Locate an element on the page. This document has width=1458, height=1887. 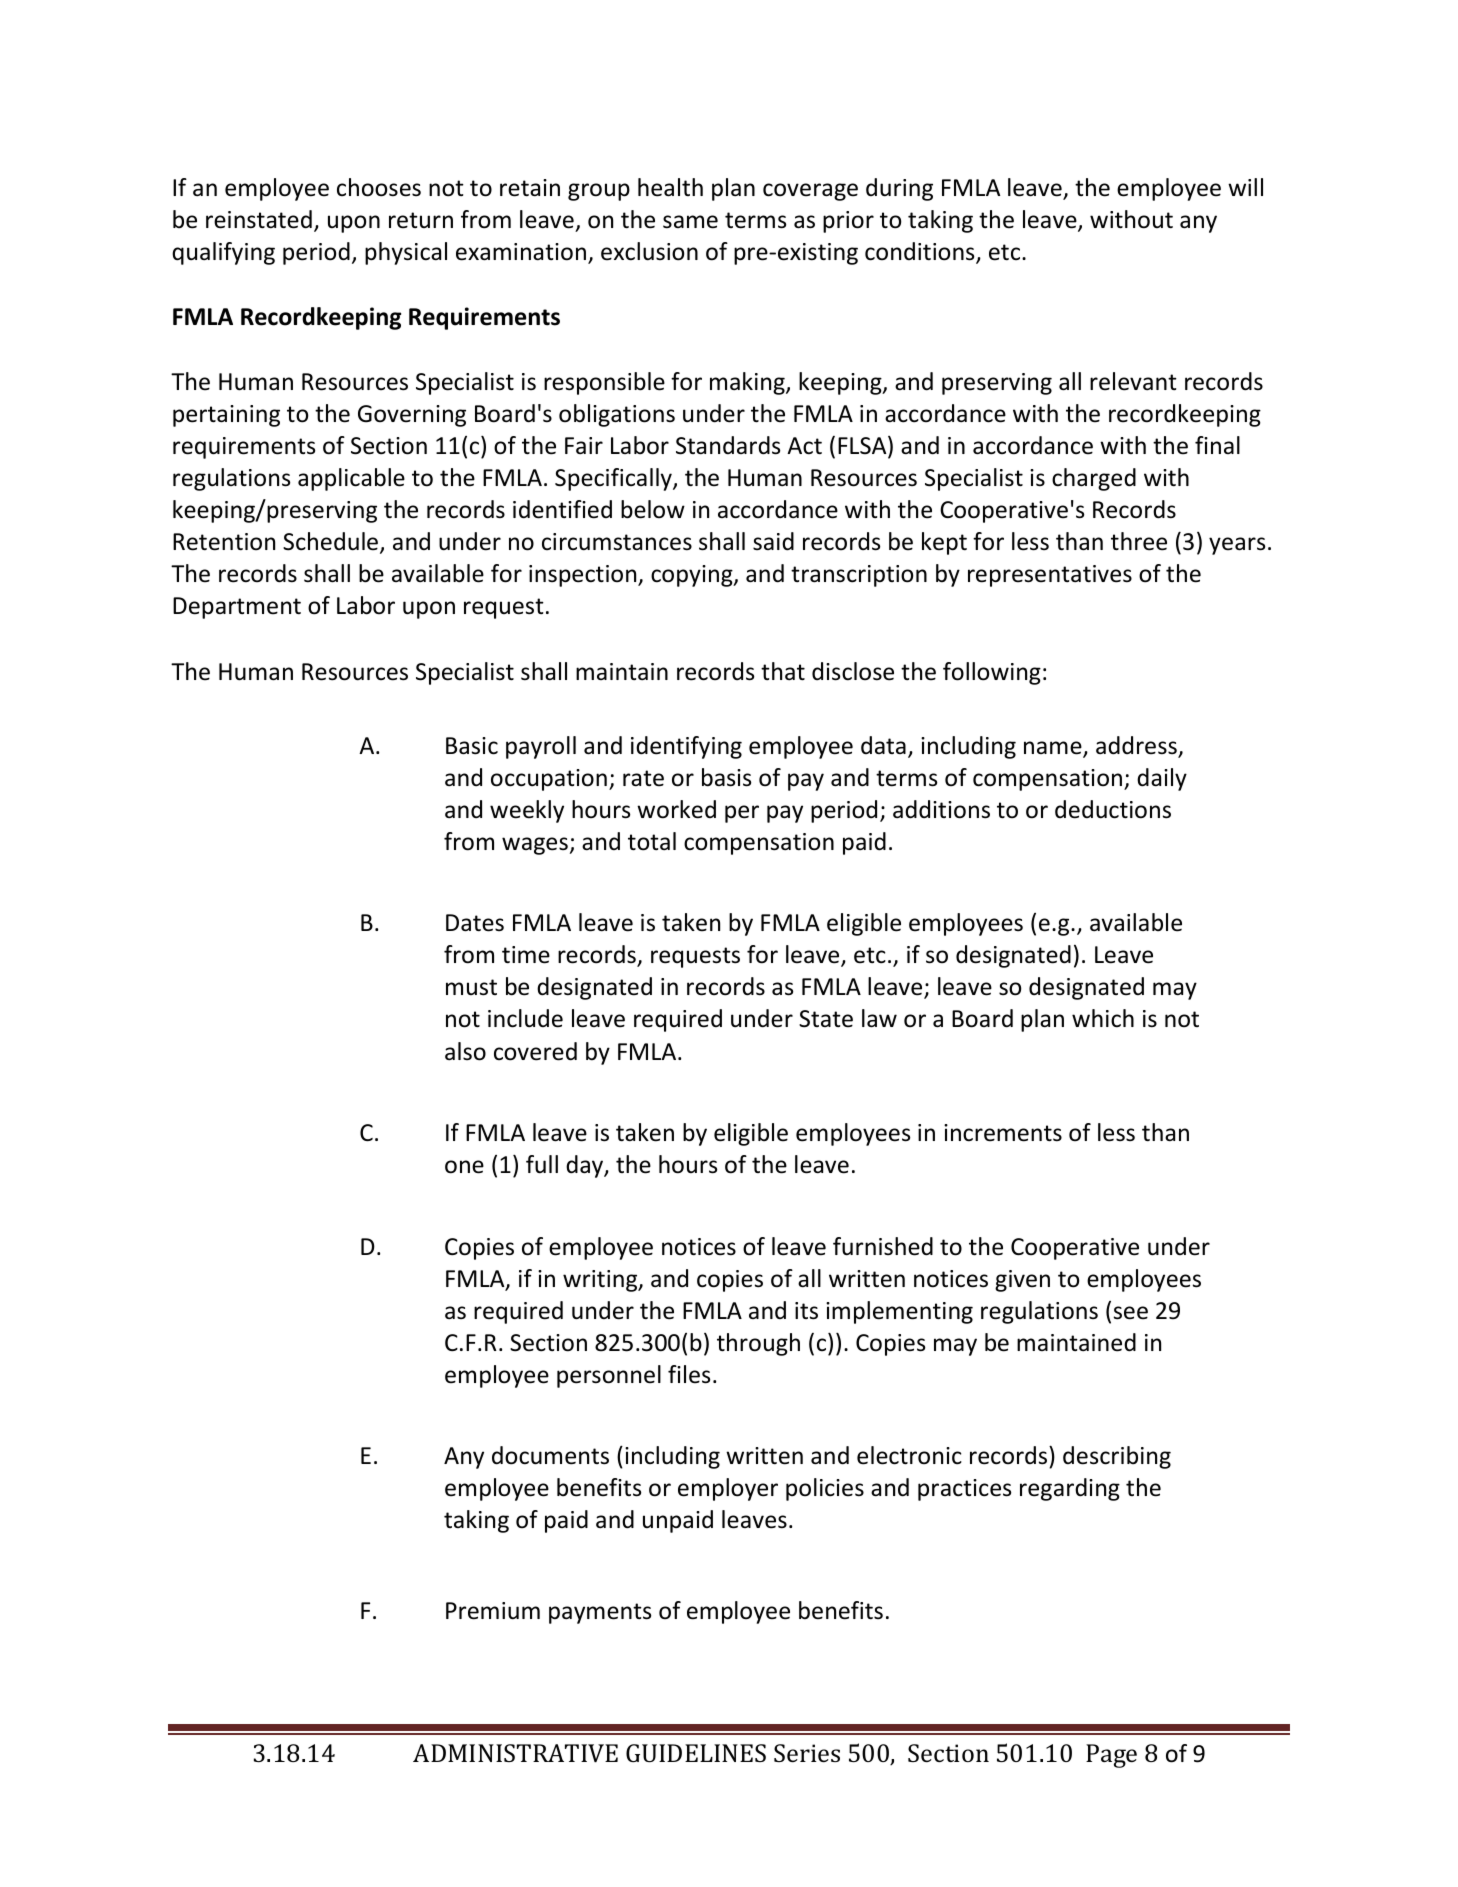
ADMINISTRATIVE is located at coordinates (515, 1753).
